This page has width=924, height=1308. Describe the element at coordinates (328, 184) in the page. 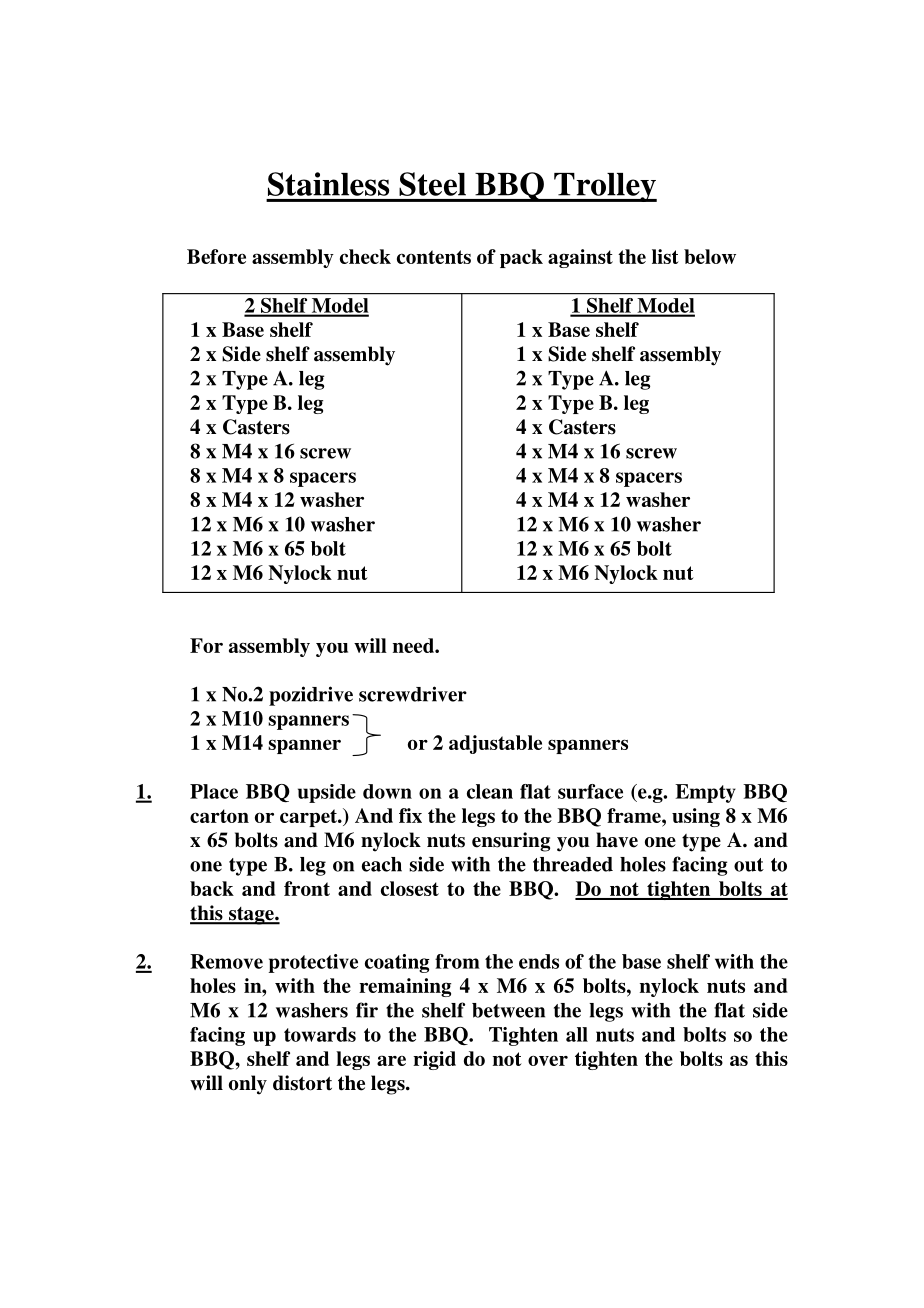

I see `Stainless` at that location.
